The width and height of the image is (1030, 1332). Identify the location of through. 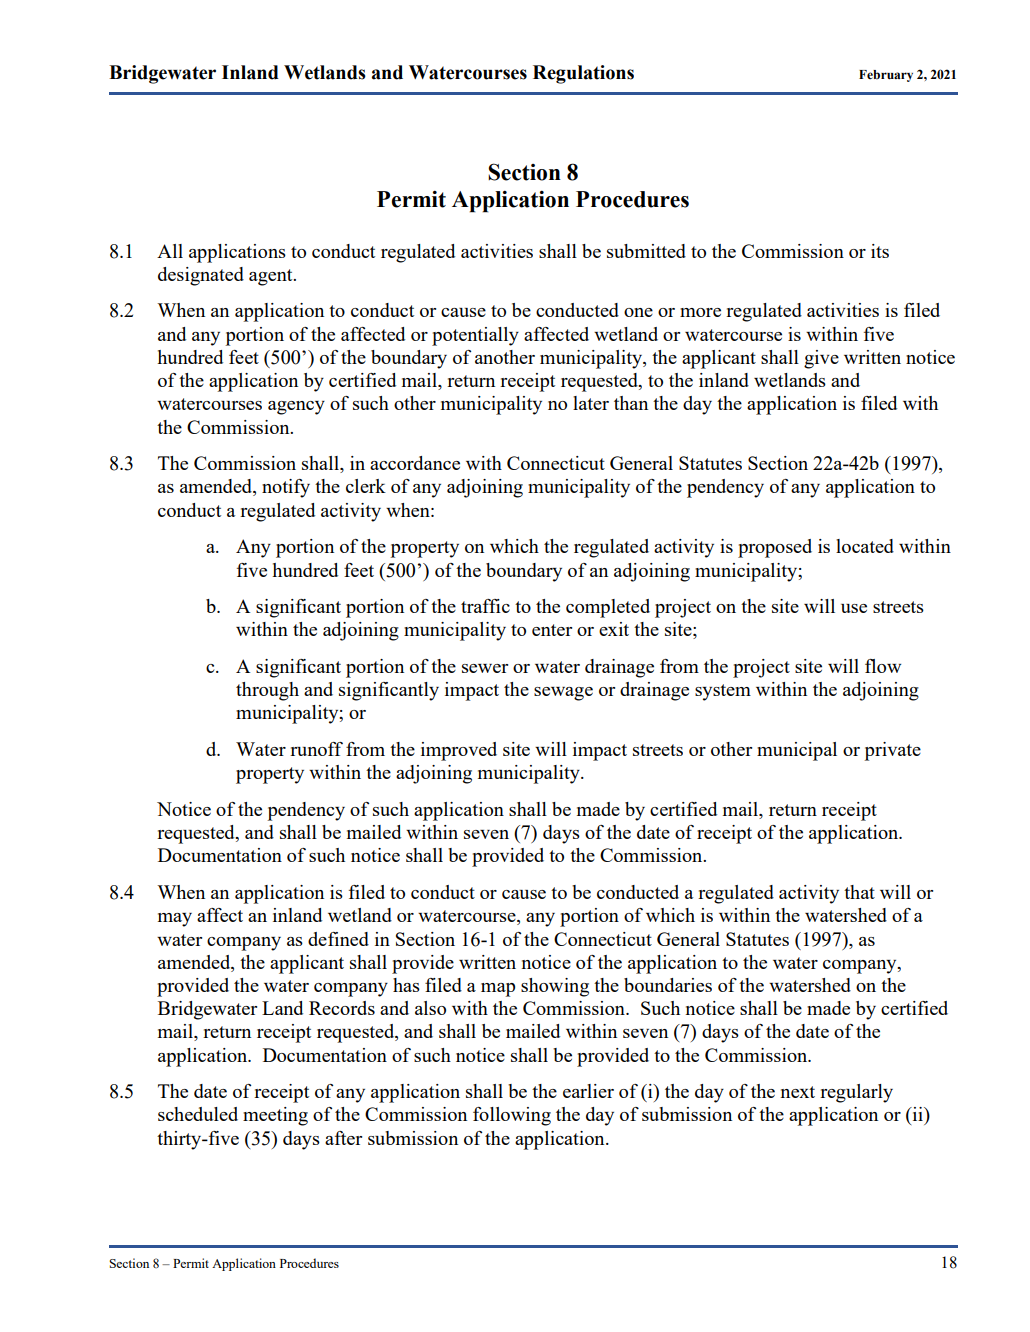
(267, 691).
